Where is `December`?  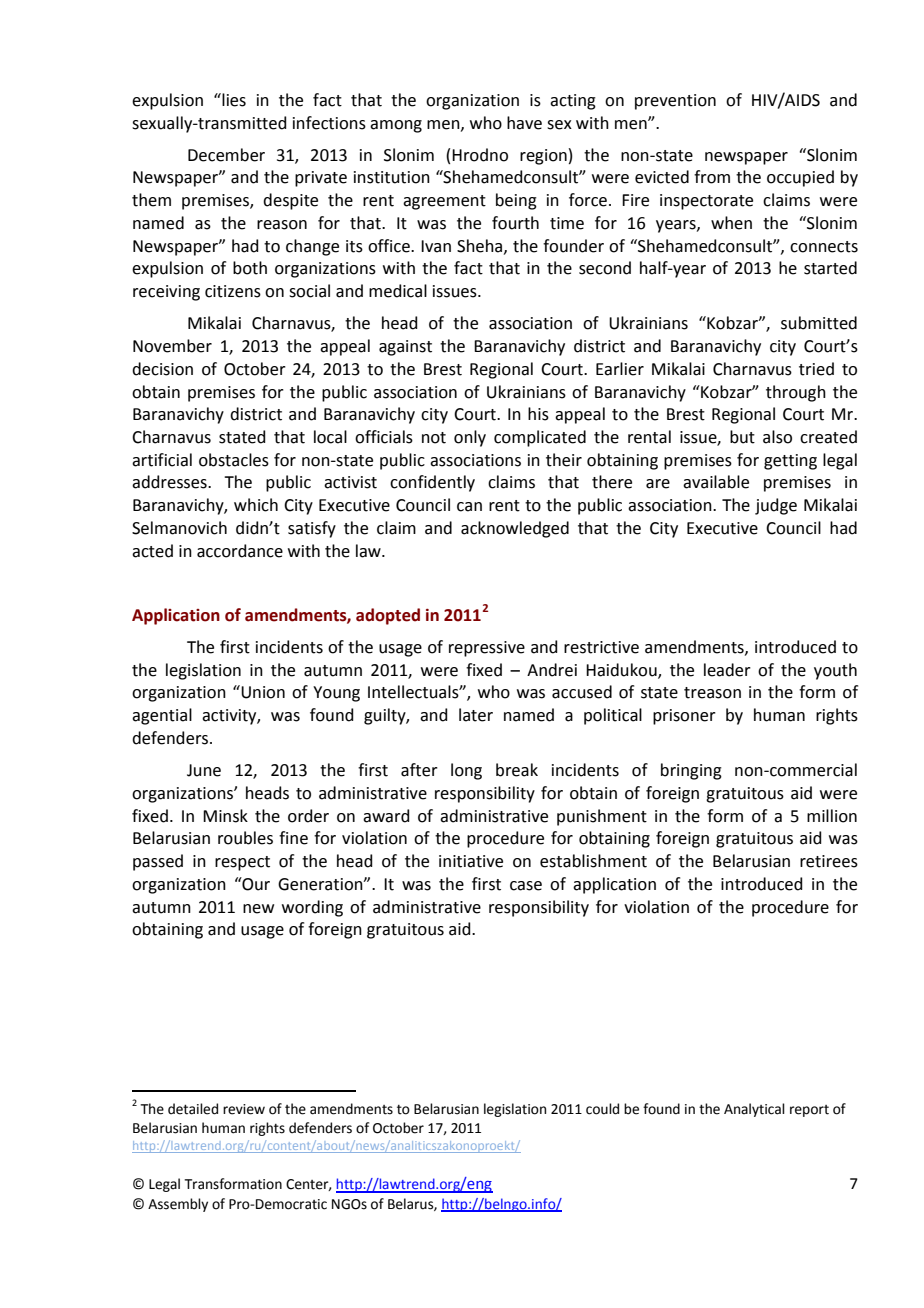 December is located at coordinates (226, 155).
